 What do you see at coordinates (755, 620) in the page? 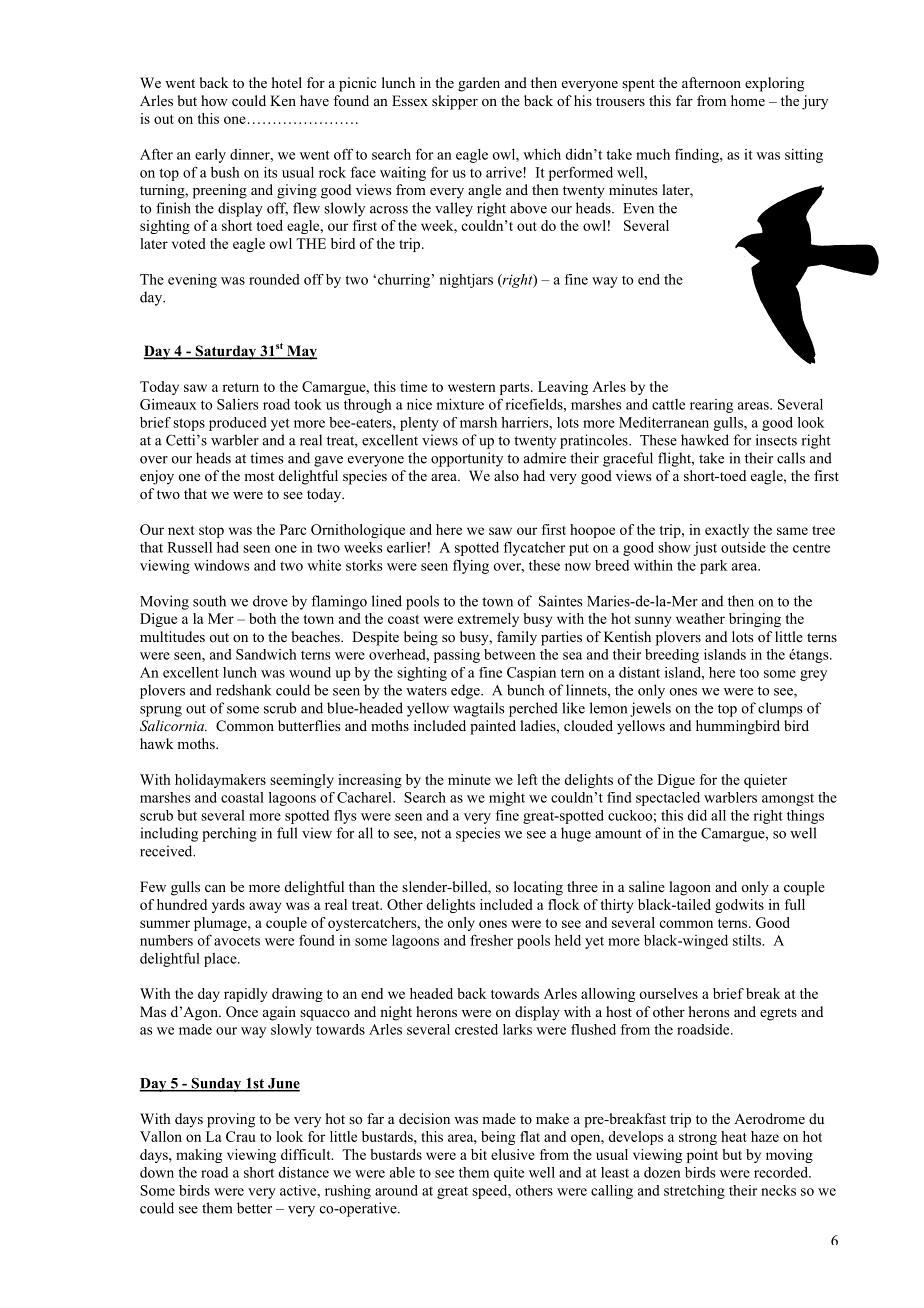
I see `bringing` at bounding box center [755, 620].
